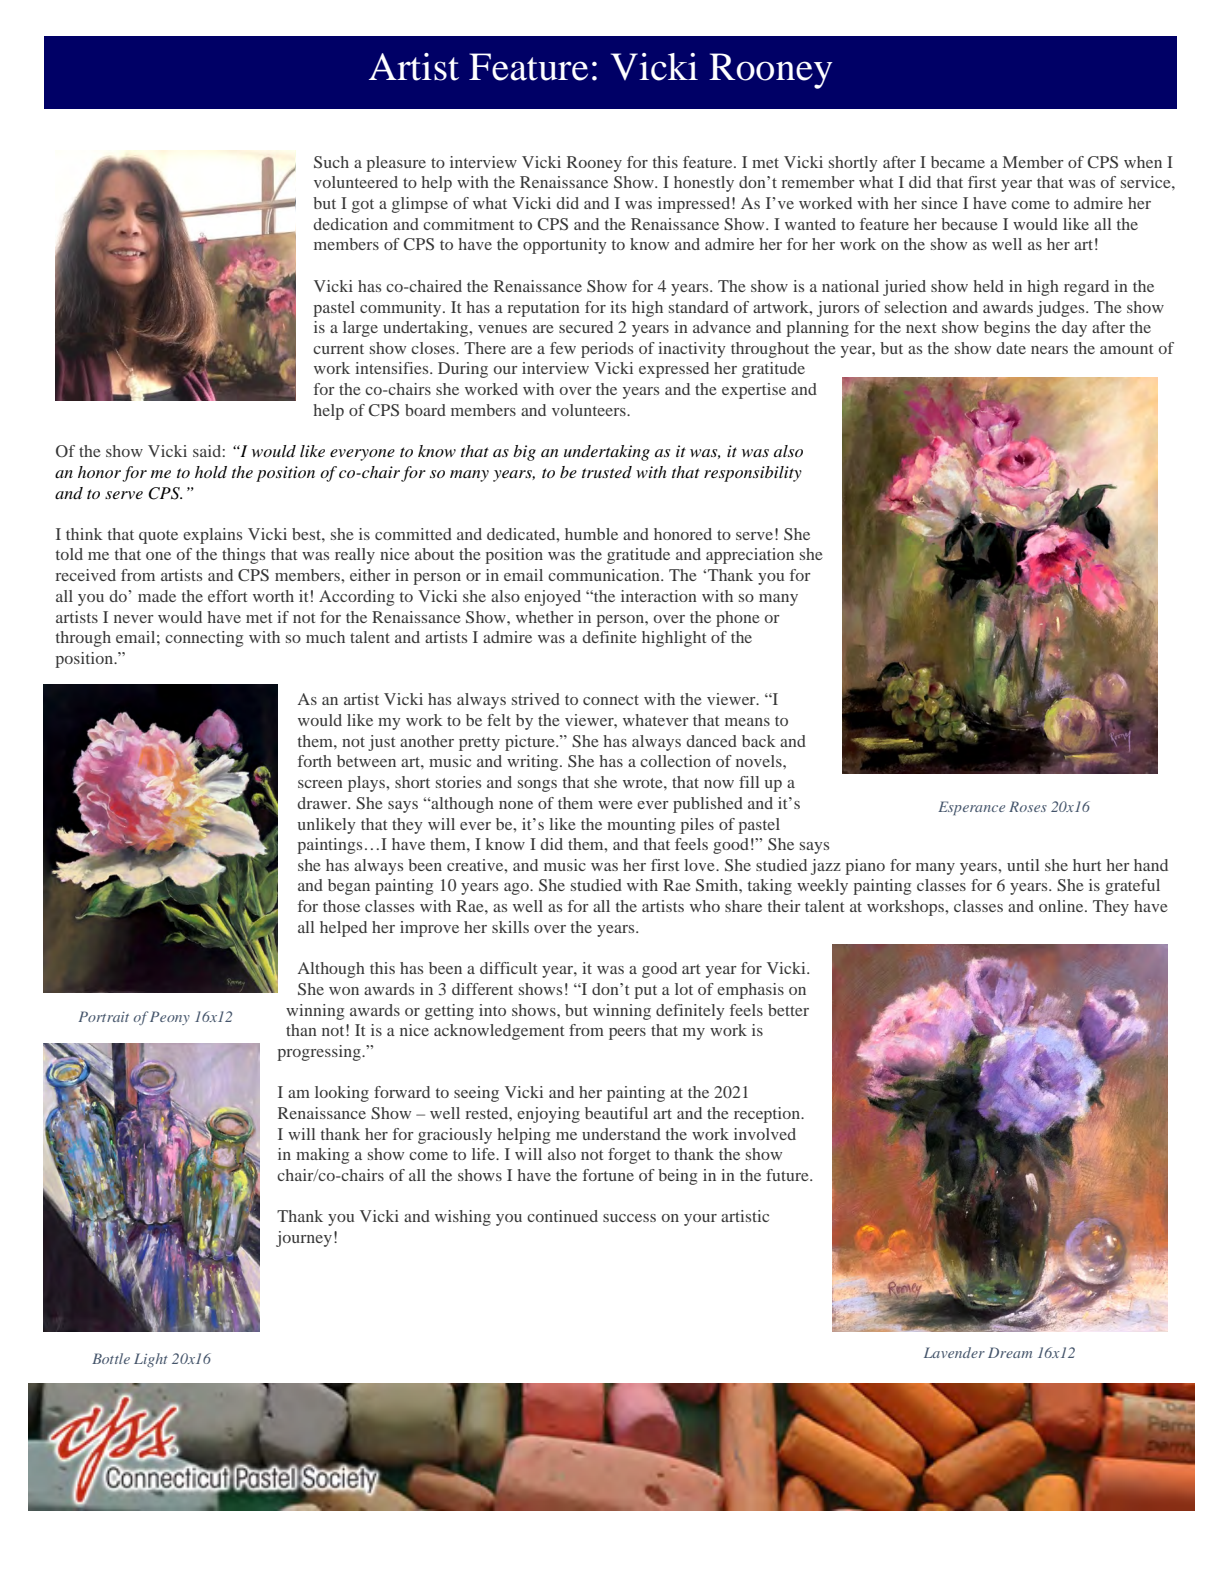 The width and height of the document is (1223, 1583). Describe the element at coordinates (969, 224) in the document. I see `because` at that location.
